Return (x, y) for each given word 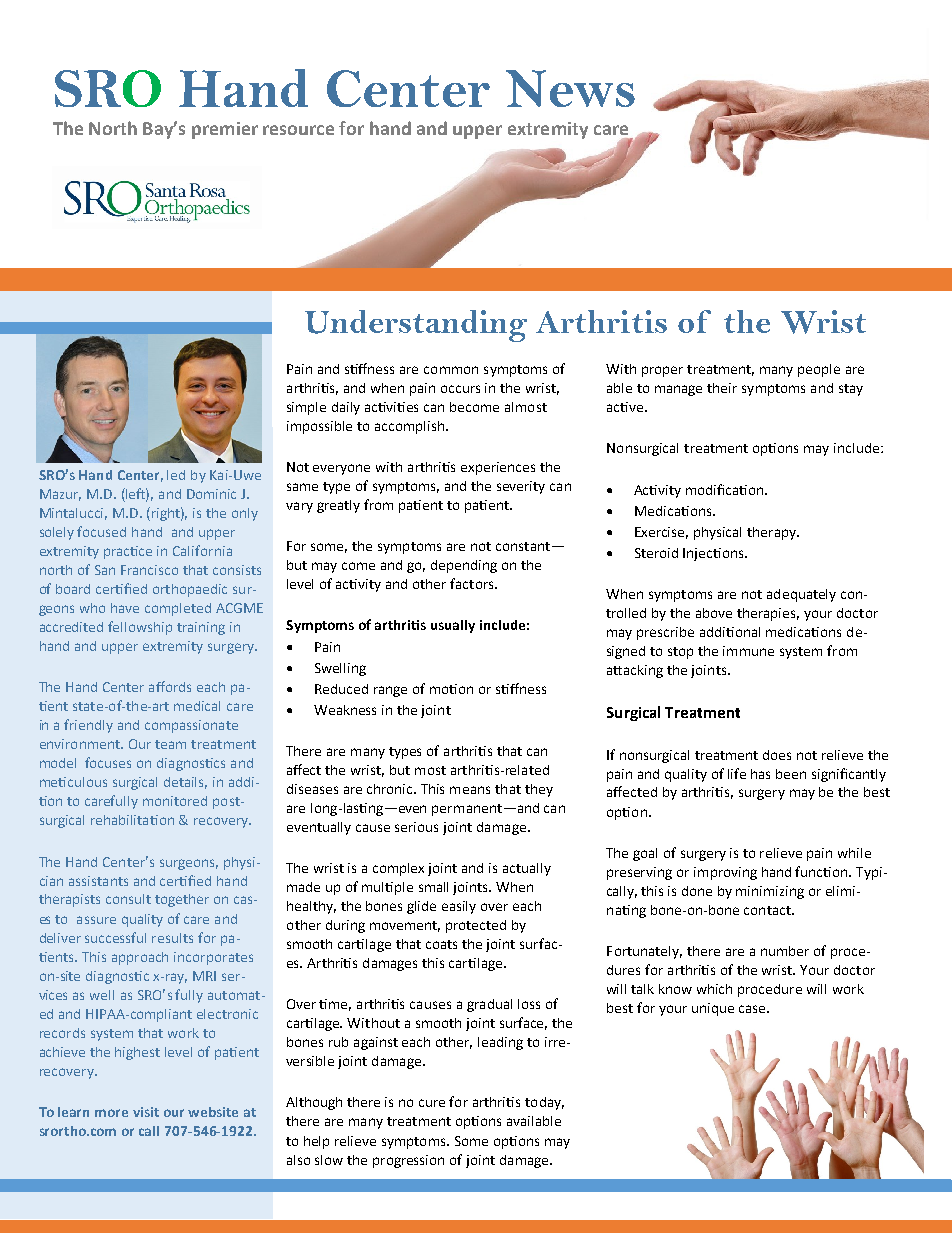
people (819, 370)
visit (146, 1112)
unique (713, 1009)
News (570, 88)
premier (225, 130)
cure (432, 1103)
